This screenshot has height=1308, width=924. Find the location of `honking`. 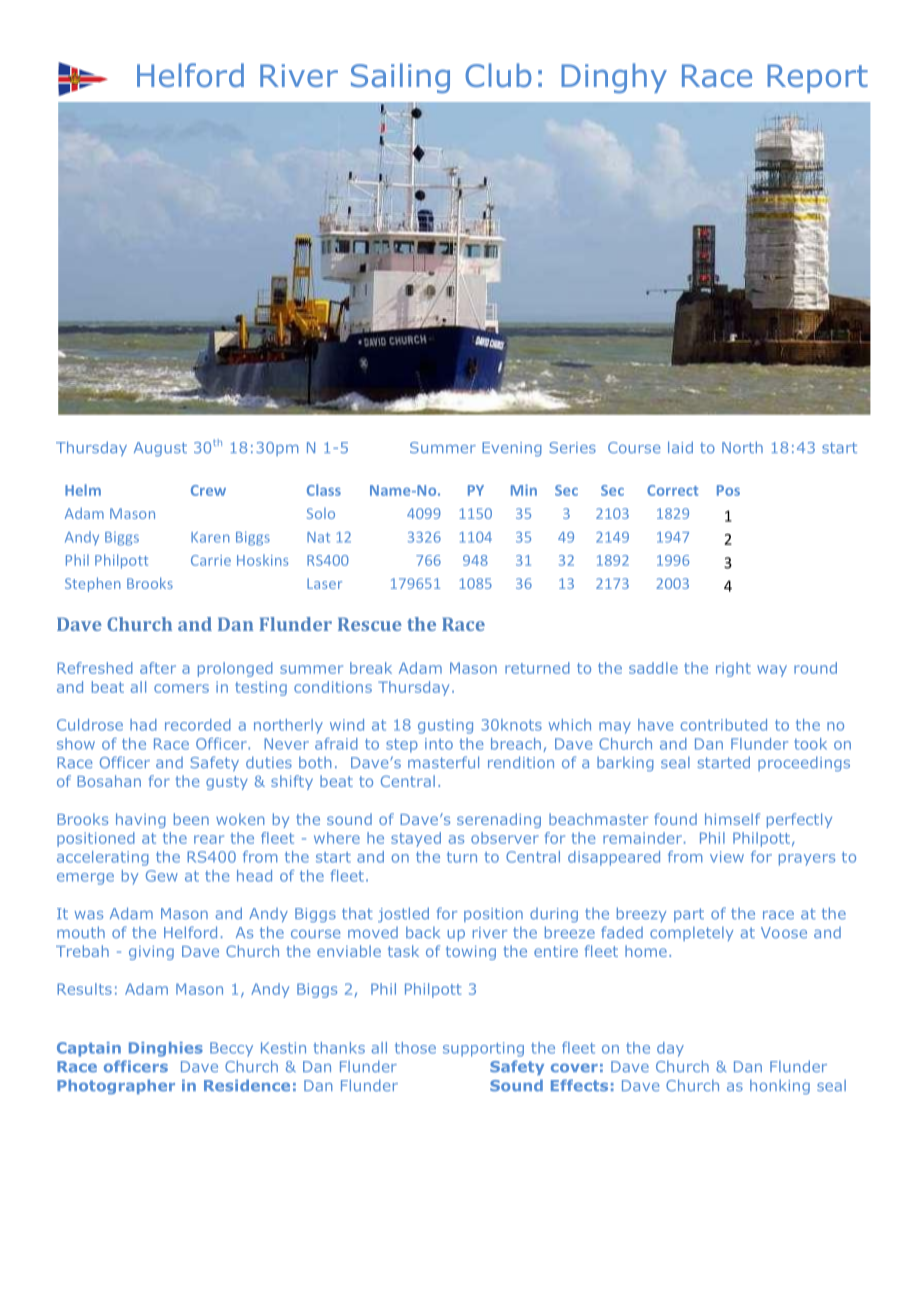

honking is located at coordinates (780, 1087).
